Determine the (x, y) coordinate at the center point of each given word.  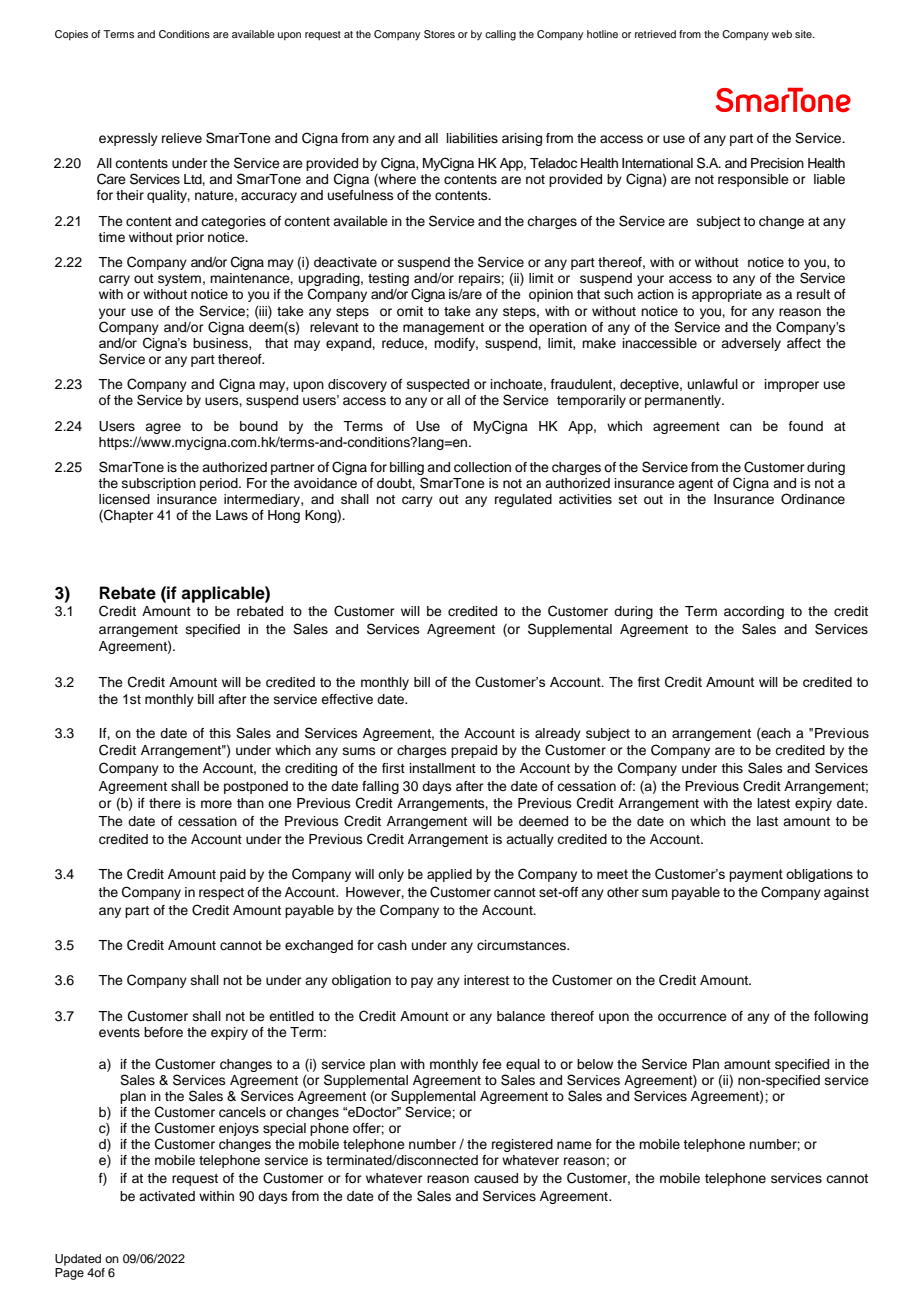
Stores (439, 34)
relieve (182, 138)
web (782, 34)
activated (167, 1196)
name (574, 1145)
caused (496, 1178)
